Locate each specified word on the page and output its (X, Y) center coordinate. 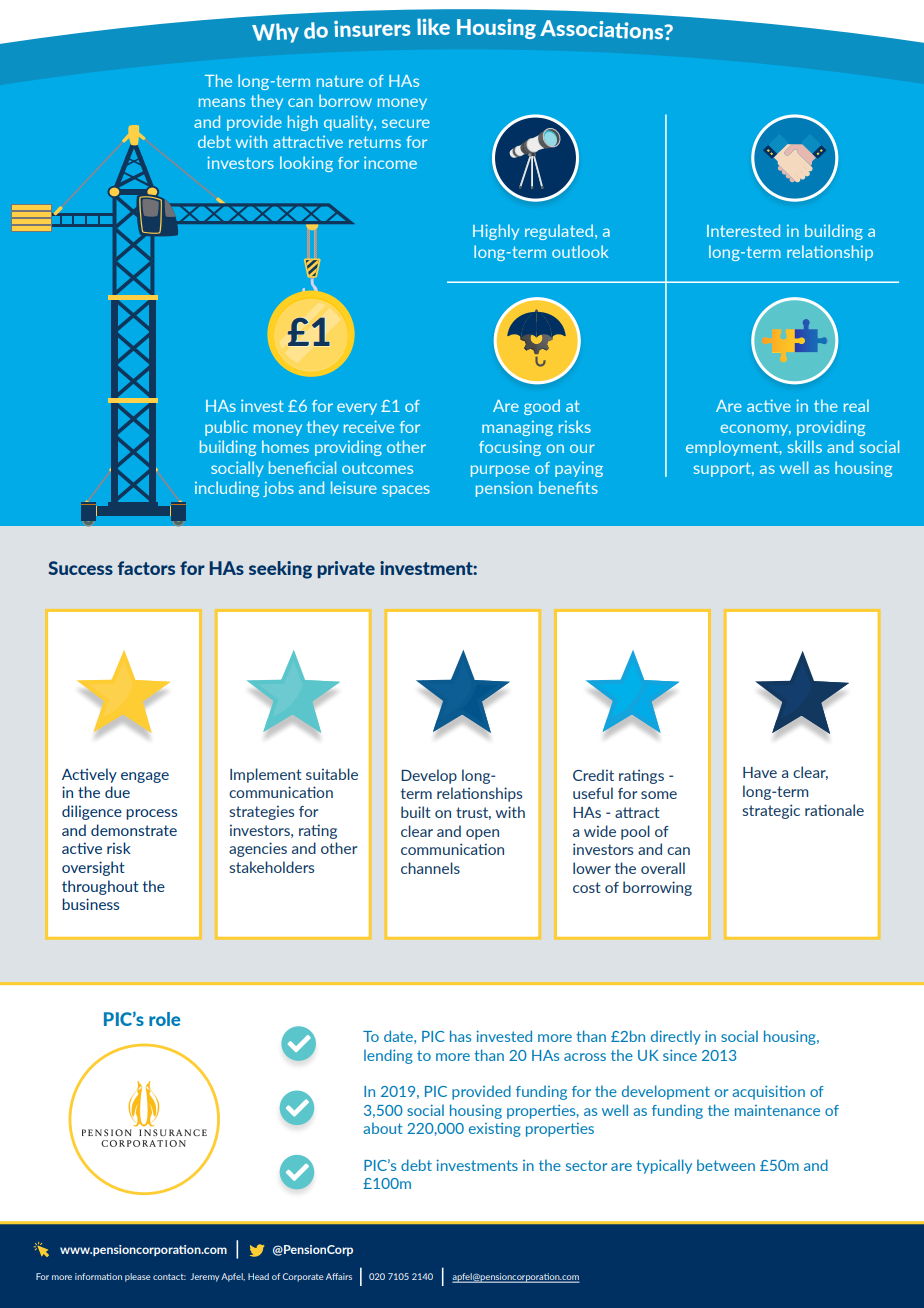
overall (663, 868)
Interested (743, 230)
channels (430, 868)
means (222, 102)
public (226, 428)
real (856, 405)
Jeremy (205, 1277)
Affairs (339, 1276)
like (433, 26)
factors (146, 568)
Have (760, 772)
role (164, 1019)
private (346, 569)
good (542, 407)
